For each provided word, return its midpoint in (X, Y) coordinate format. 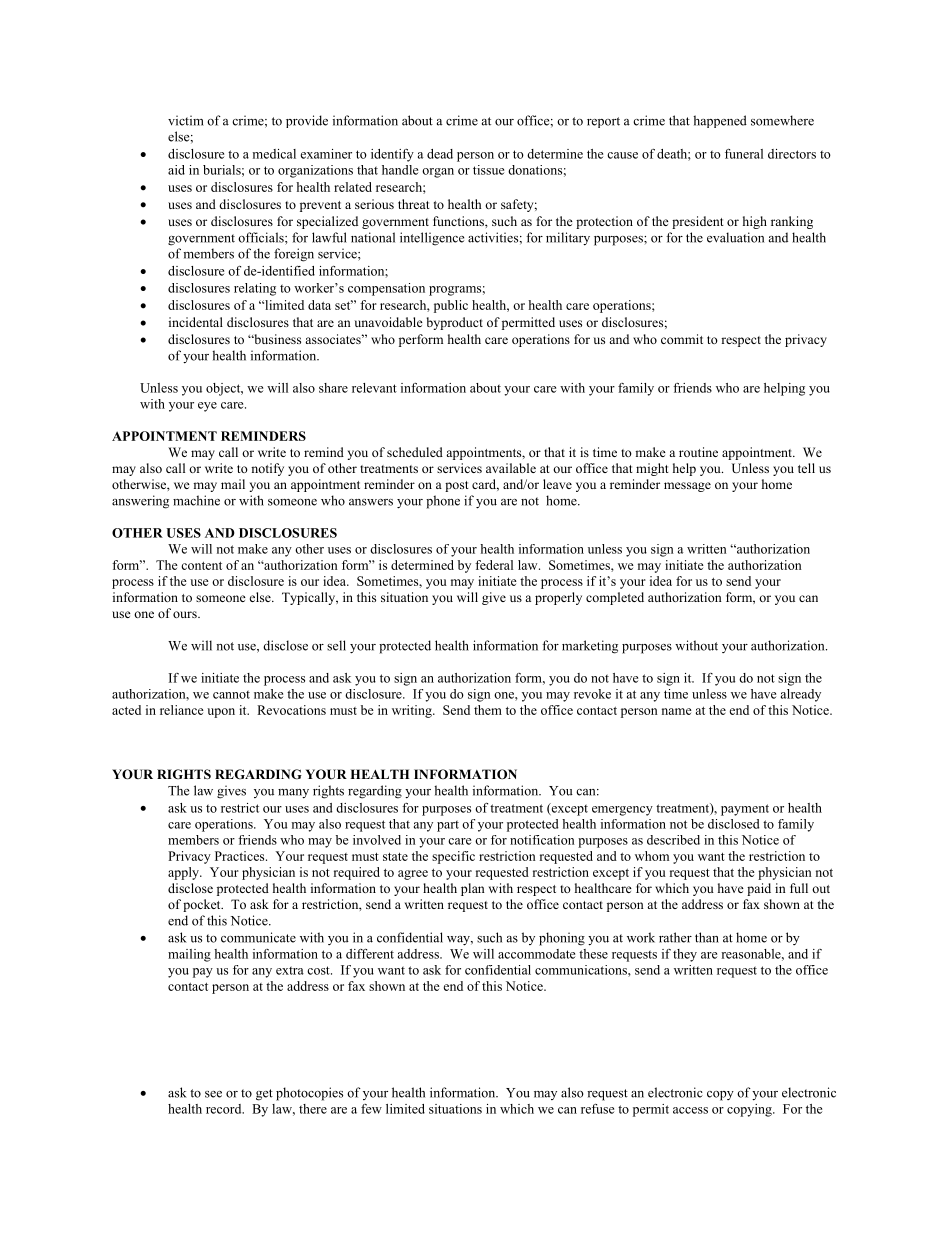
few (371, 1109)
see (213, 1094)
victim (186, 120)
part (448, 826)
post (457, 486)
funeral (744, 154)
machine (196, 500)
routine (698, 452)
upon (221, 713)
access (690, 1110)
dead (440, 154)
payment (745, 810)
